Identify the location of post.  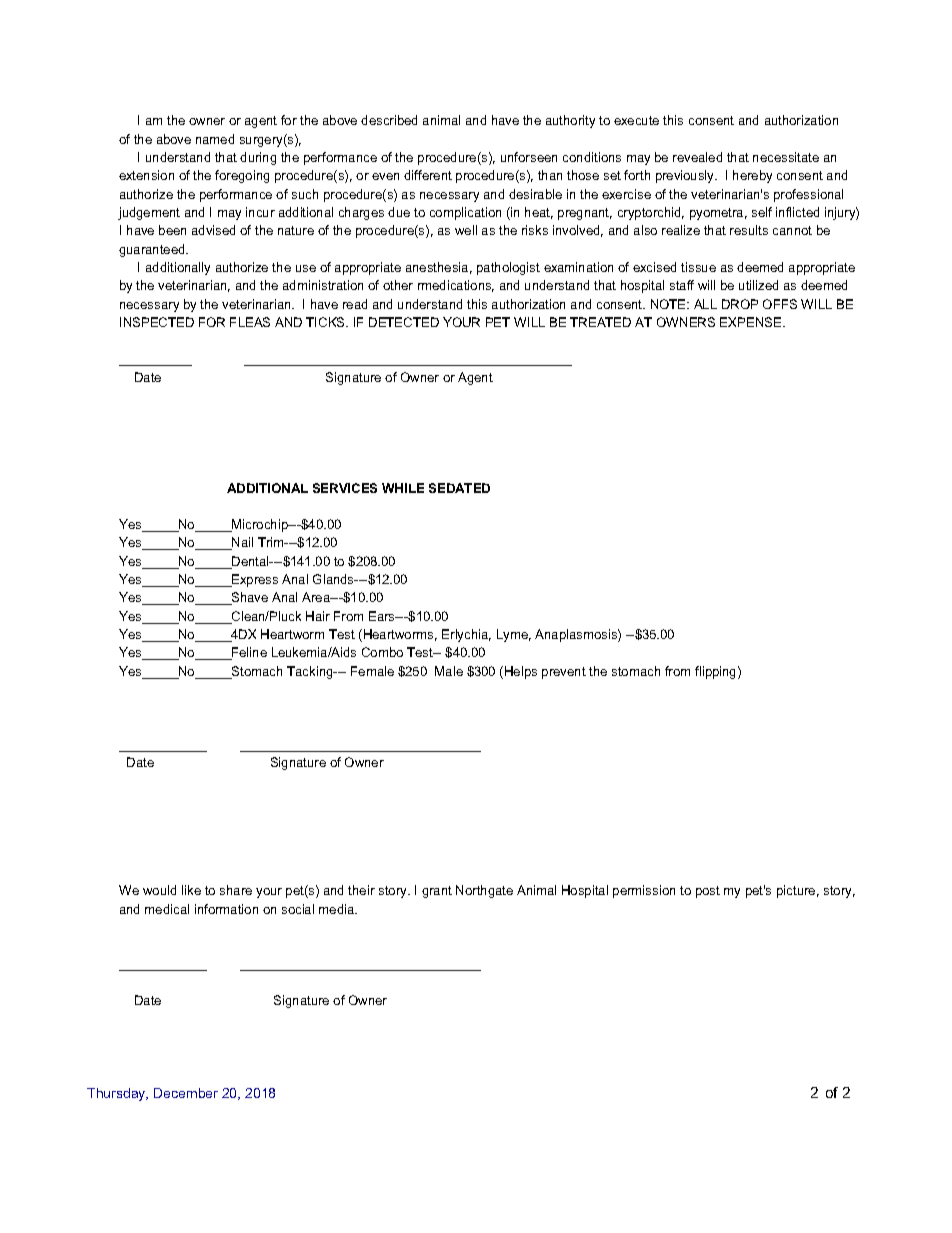
(708, 892).
